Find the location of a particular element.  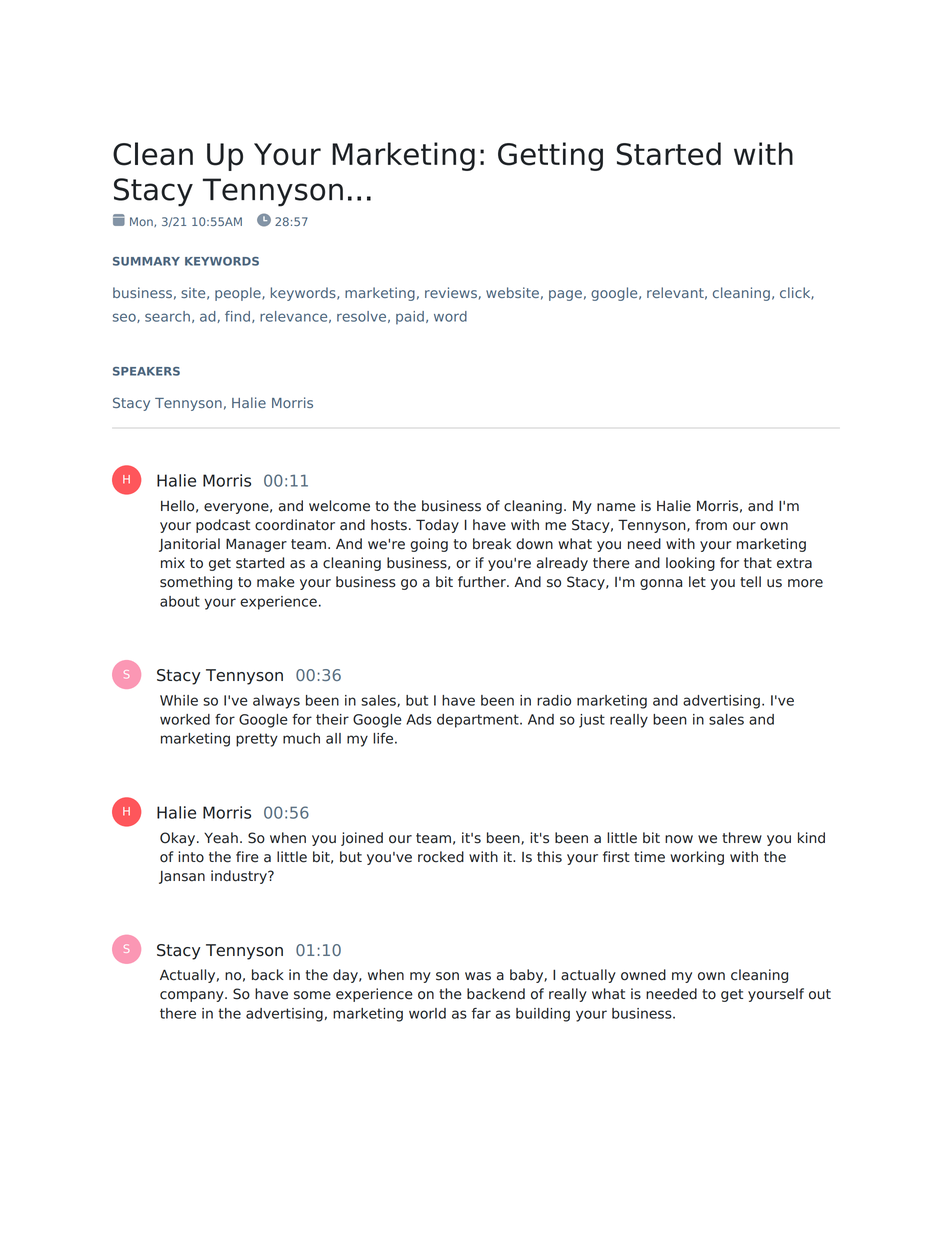

Mon is located at coordinates (142, 222).
